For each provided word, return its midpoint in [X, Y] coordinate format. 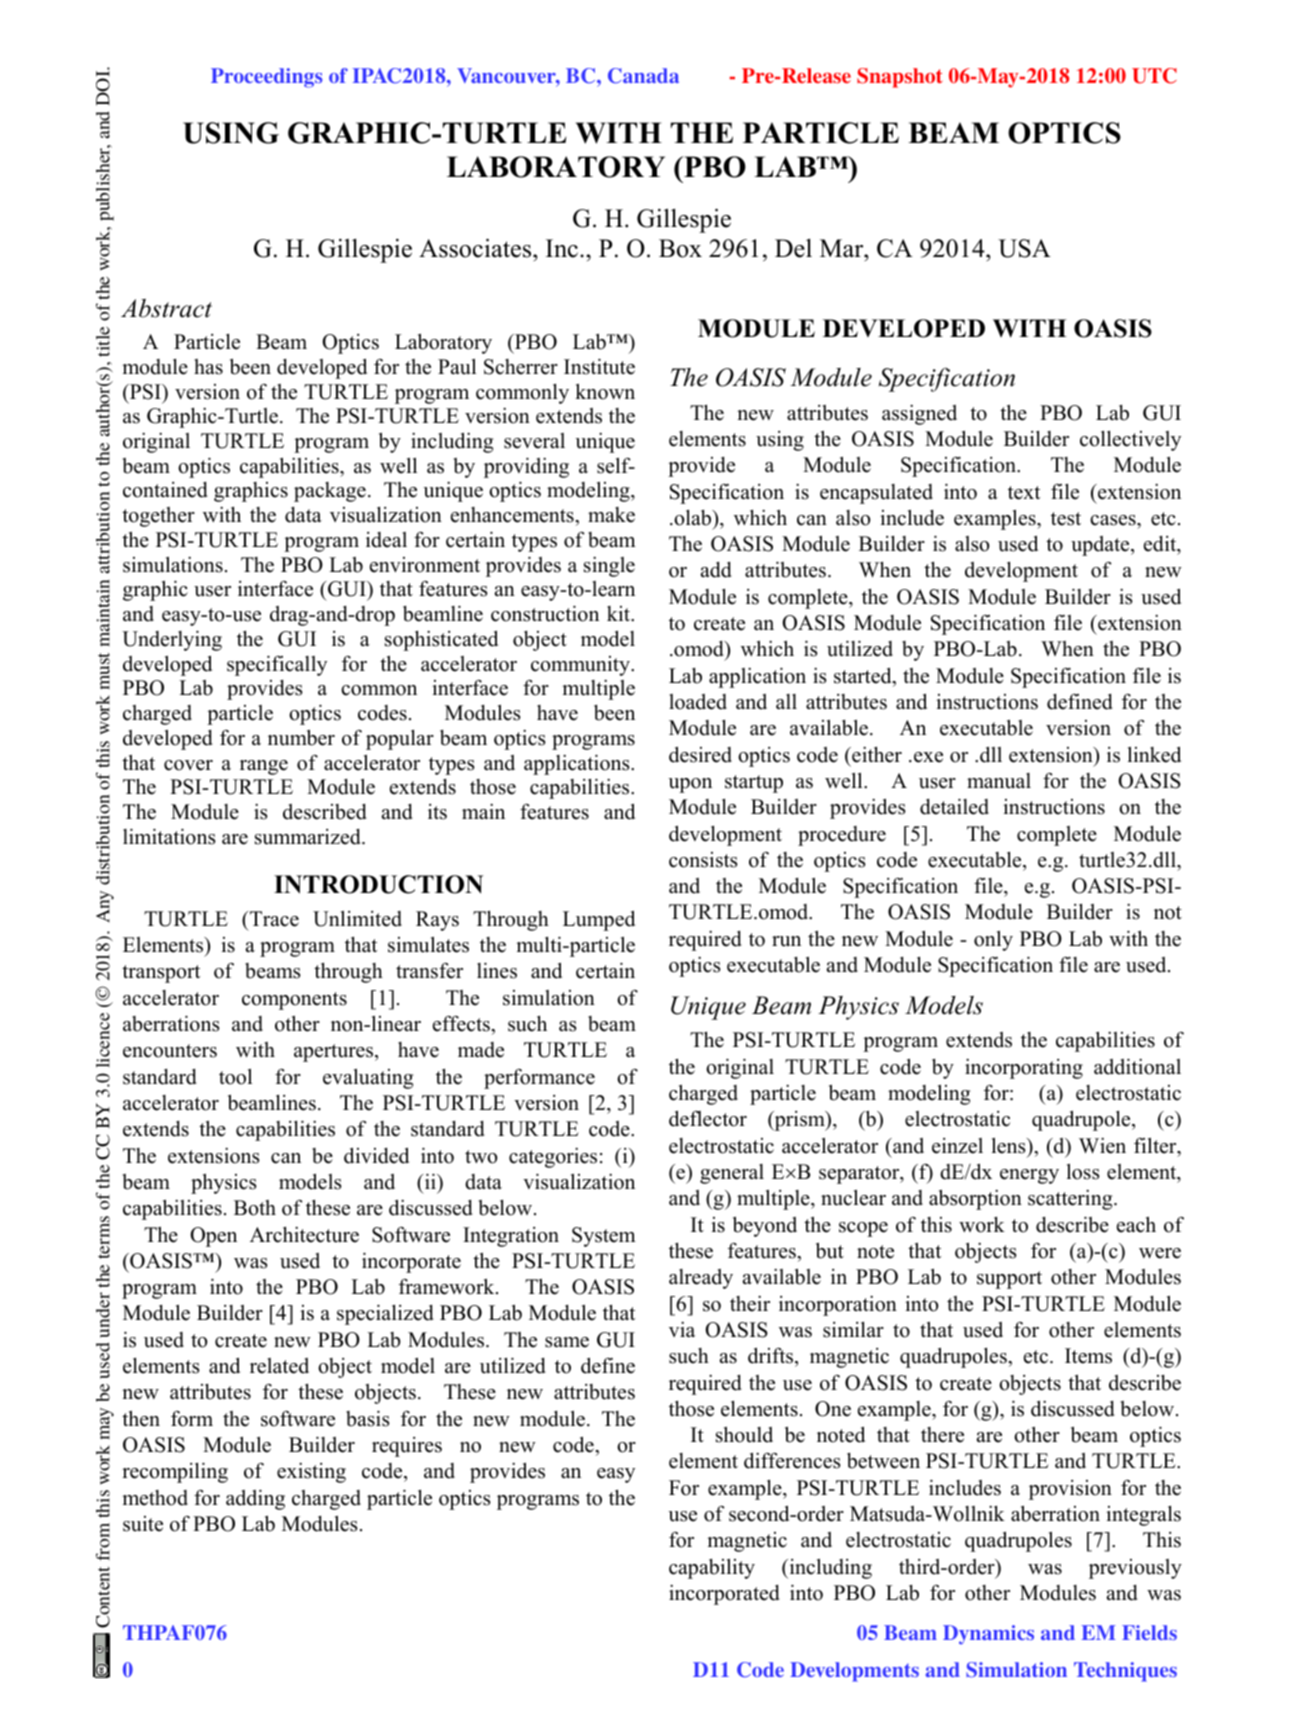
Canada [643, 76]
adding [255, 1499]
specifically [277, 665]
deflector [708, 1118]
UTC [1154, 76]
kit [620, 614]
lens [1010, 1145]
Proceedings [266, 78]
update [1101, 546]
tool [235, 1076]
